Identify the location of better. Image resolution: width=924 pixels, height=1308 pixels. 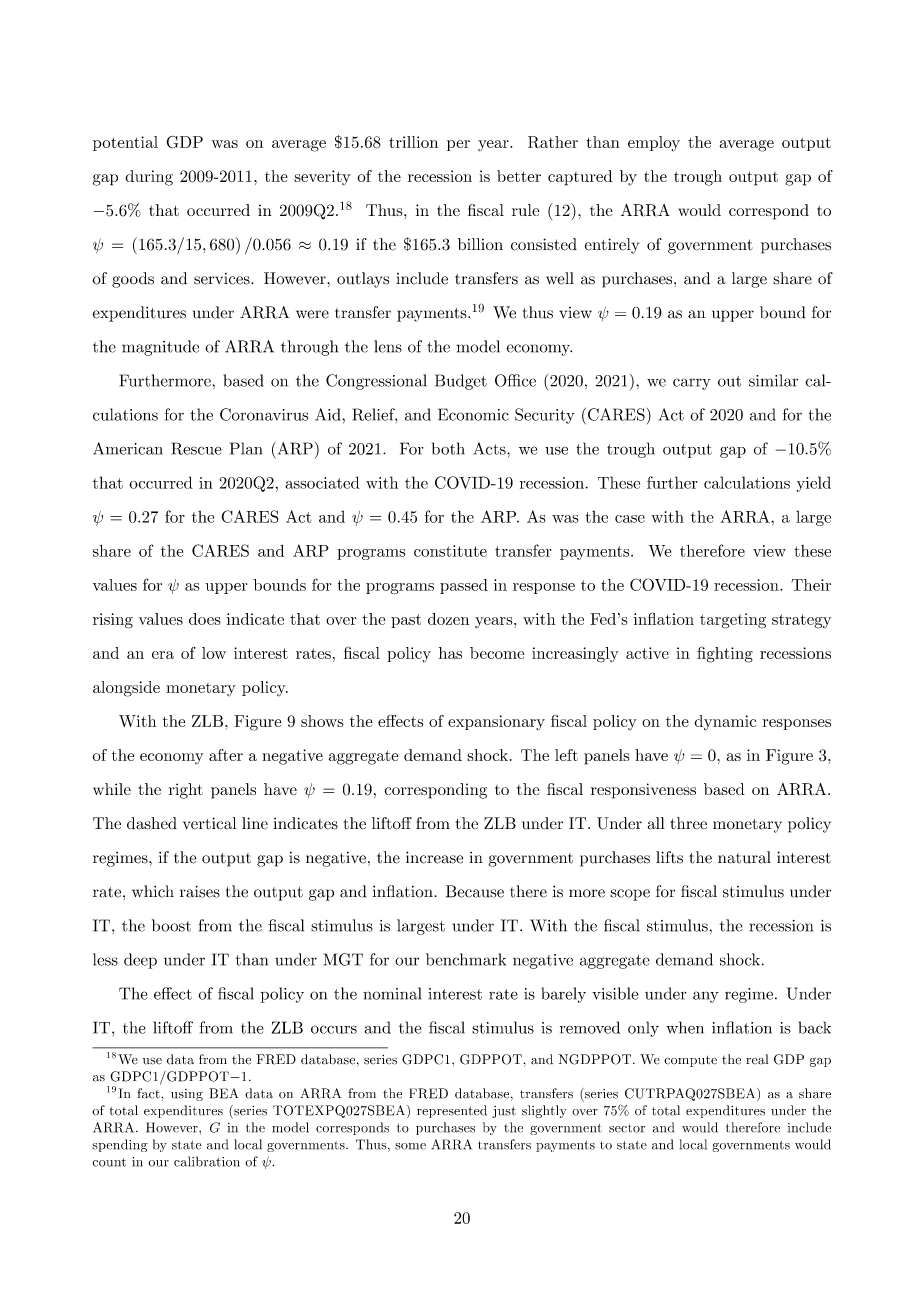
(519, 176).
